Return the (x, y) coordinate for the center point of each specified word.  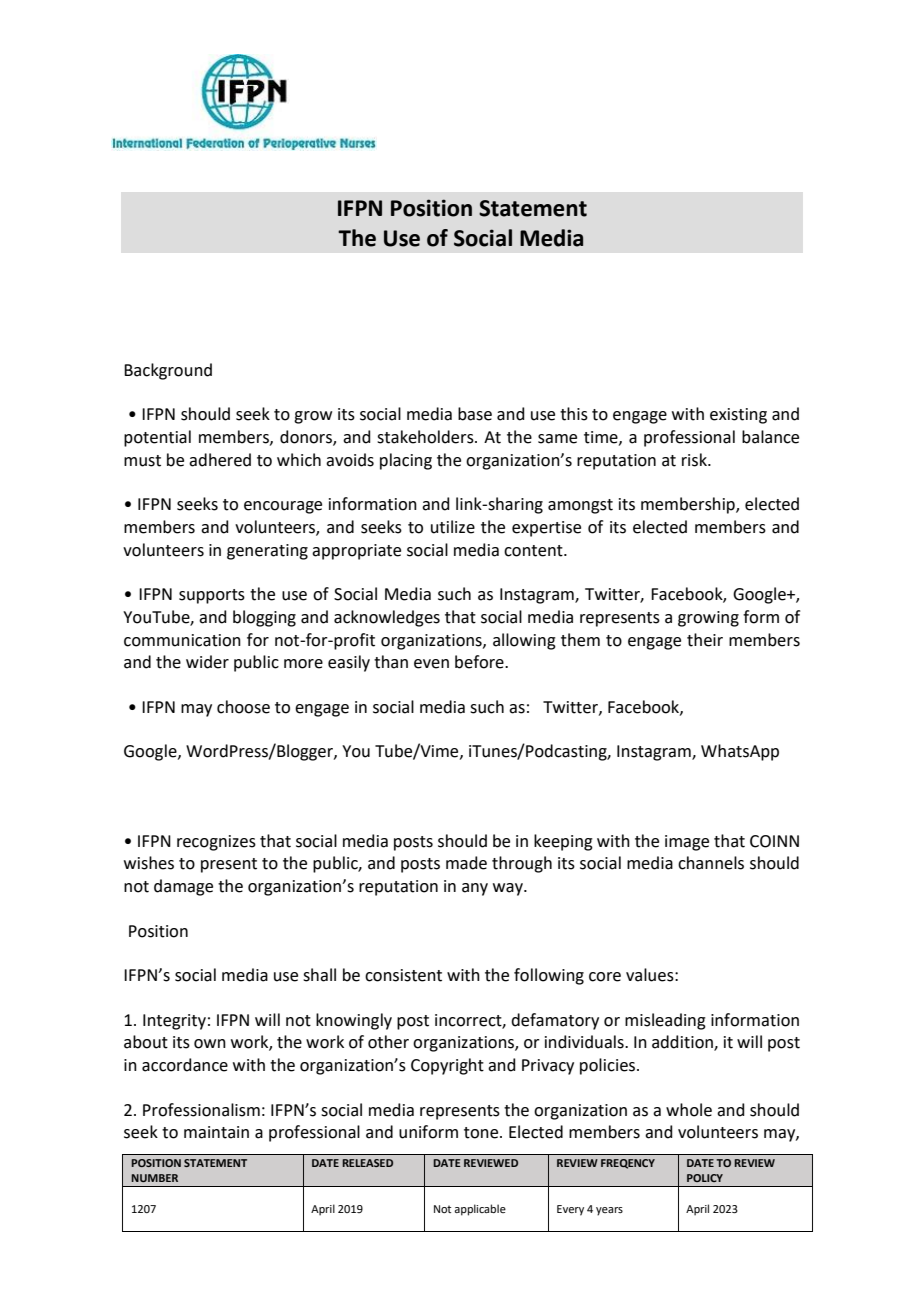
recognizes (216, 843)
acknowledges (387, 618)
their (705, 640)
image (687, 843)
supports (212, 596)
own (210, 1044)
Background (168, 371)
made (466, 863)
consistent (403, 975)
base (475, 414)
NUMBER (154, 1178)
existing (738, 416)
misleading (665, 1021)
